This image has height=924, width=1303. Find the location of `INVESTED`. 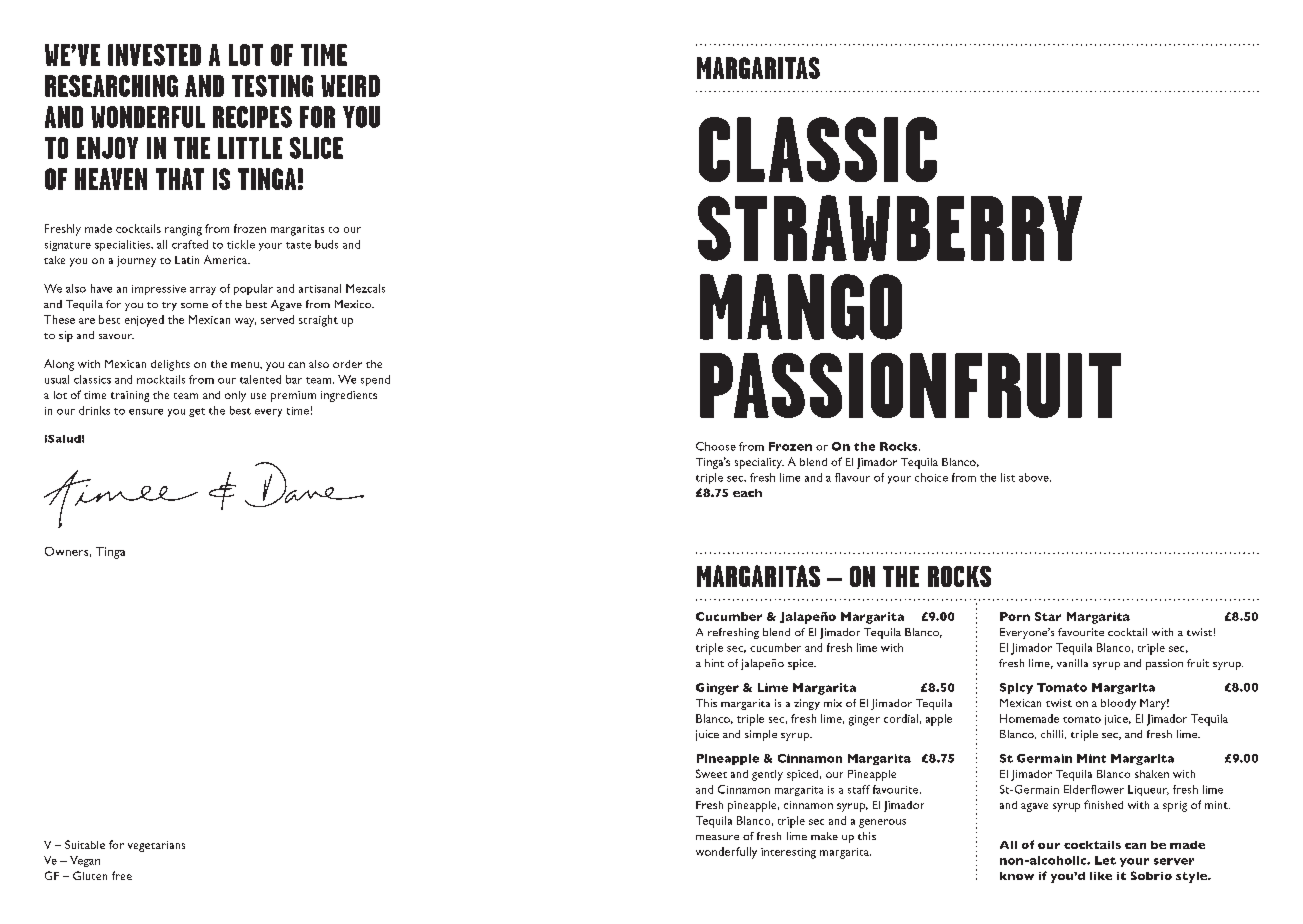

INVESTED is located at coordinates (154, 55).
